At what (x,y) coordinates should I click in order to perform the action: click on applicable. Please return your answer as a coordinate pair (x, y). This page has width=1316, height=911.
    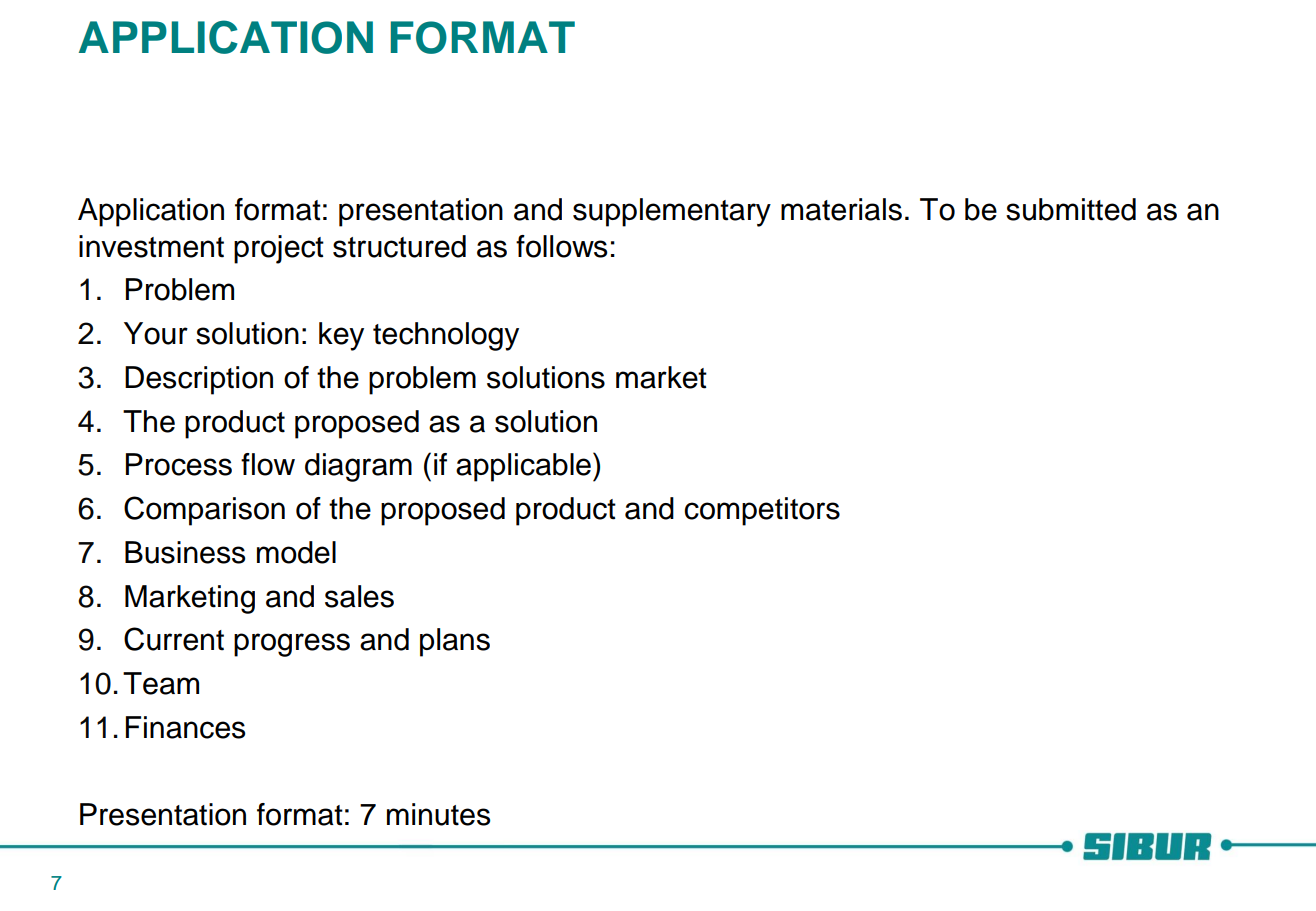
    Looking at the image, I should click on (523, 467).
